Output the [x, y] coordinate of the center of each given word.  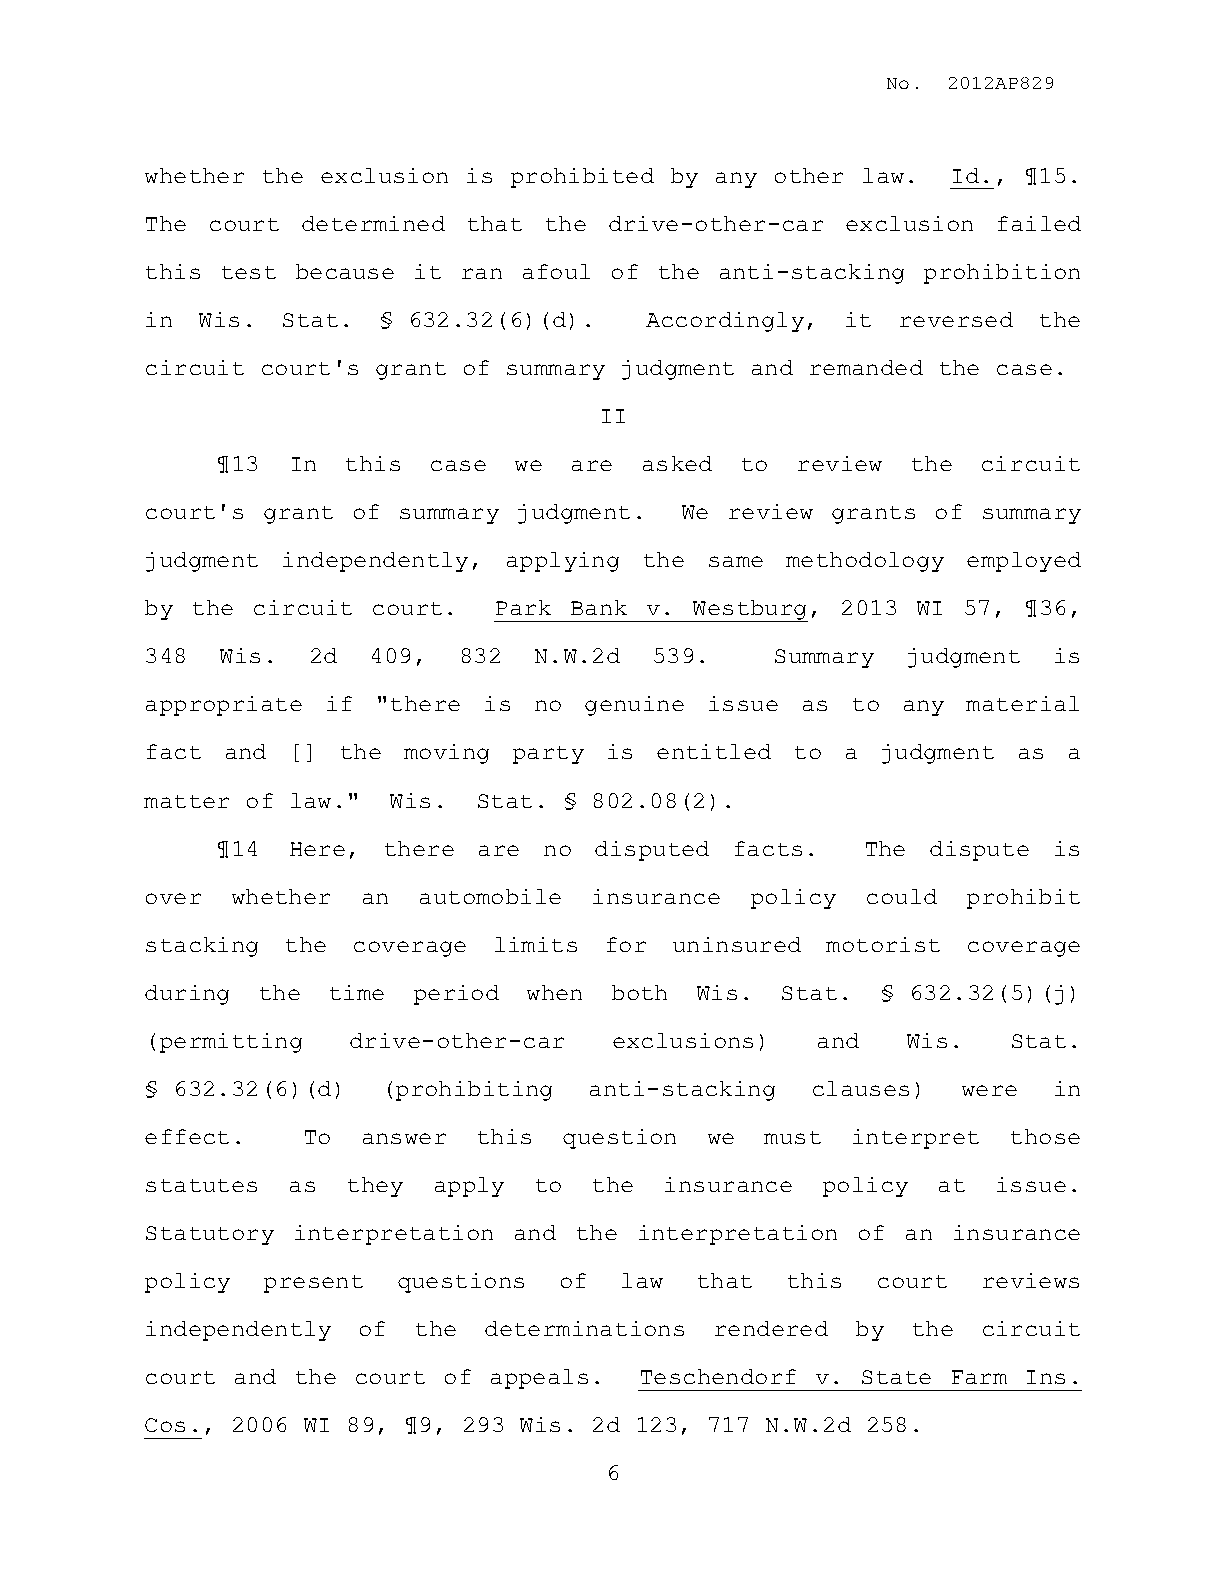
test [249, 272]
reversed [956, 319]
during [187, 995]
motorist [883, 944]
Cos [165, 1425]
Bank [599, 607]
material [1022, 703]
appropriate [224, 706]
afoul [556, 271]
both [639, 992]
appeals [539, 1379]
